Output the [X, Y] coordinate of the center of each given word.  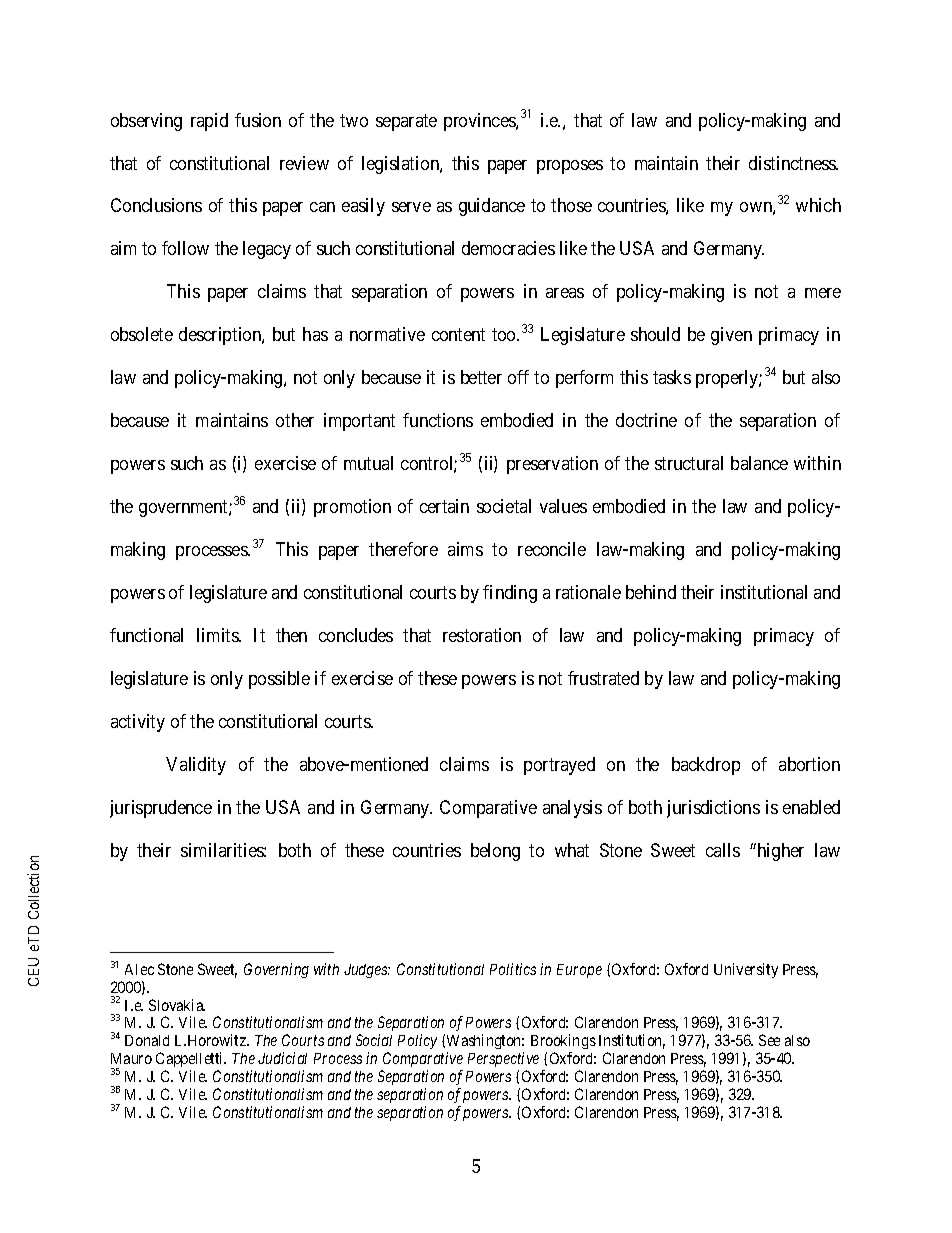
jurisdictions [713, 809]
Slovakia [177, 1005]
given [731, 336]
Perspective [503, 1061]
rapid [209, 122]
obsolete [142, 334]
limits [218, 635]
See [769, 1040]
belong [495, 852]
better [481, 377]
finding [510, 594]
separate [406, 122]
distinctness [793, 163]
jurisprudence [161, 809]
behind [651, 592]
